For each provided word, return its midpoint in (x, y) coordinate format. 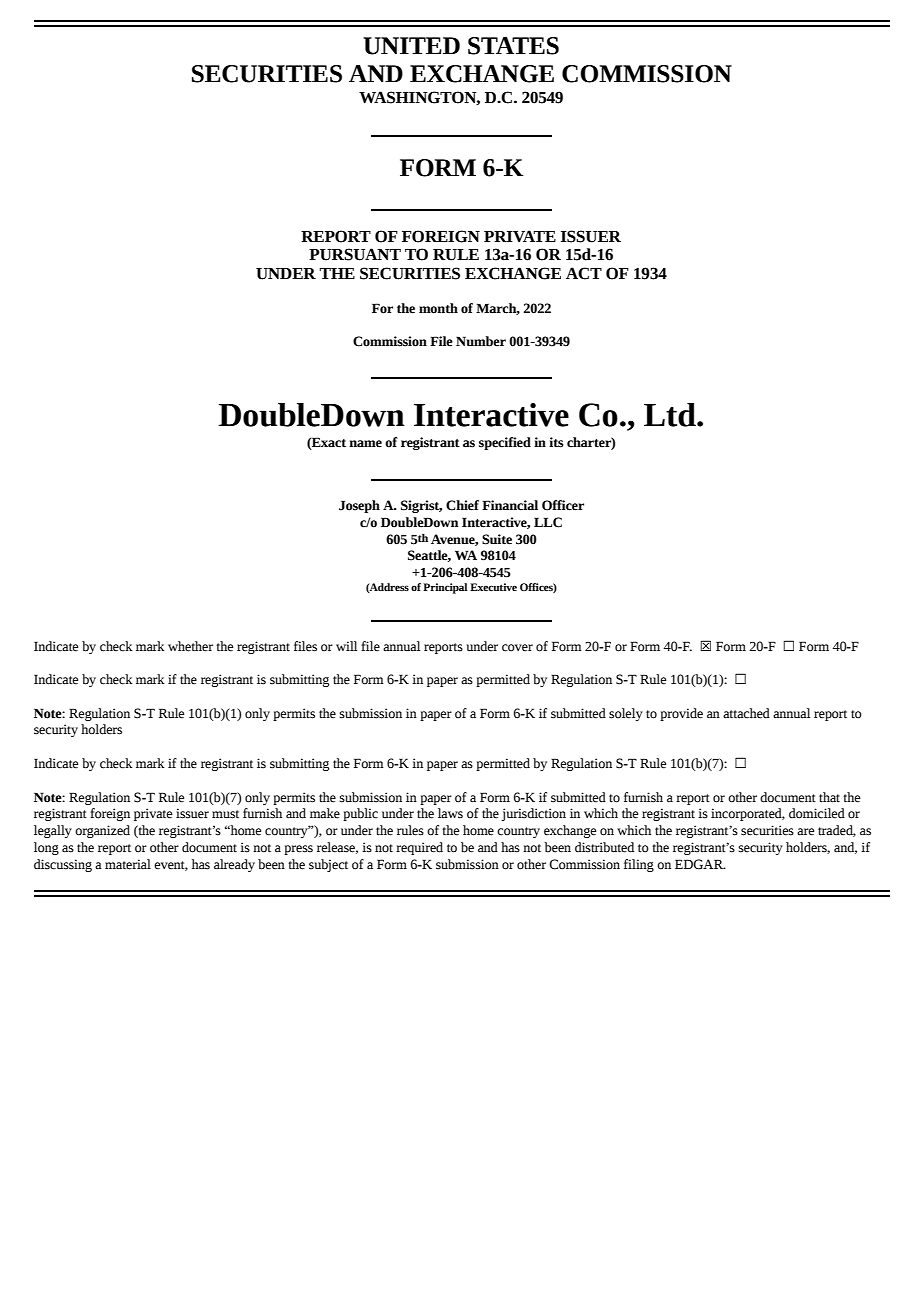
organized (102, 831)
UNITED (411, 46)
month (438, 308)
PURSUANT (355, 254)
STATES (513, 46)
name (365, 444)
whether (190, 646)
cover (517, 648)
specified (505, 443)
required (419, 848)
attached (746, 713)
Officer (563, 505)
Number (481, 341)
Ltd (671, 415)
